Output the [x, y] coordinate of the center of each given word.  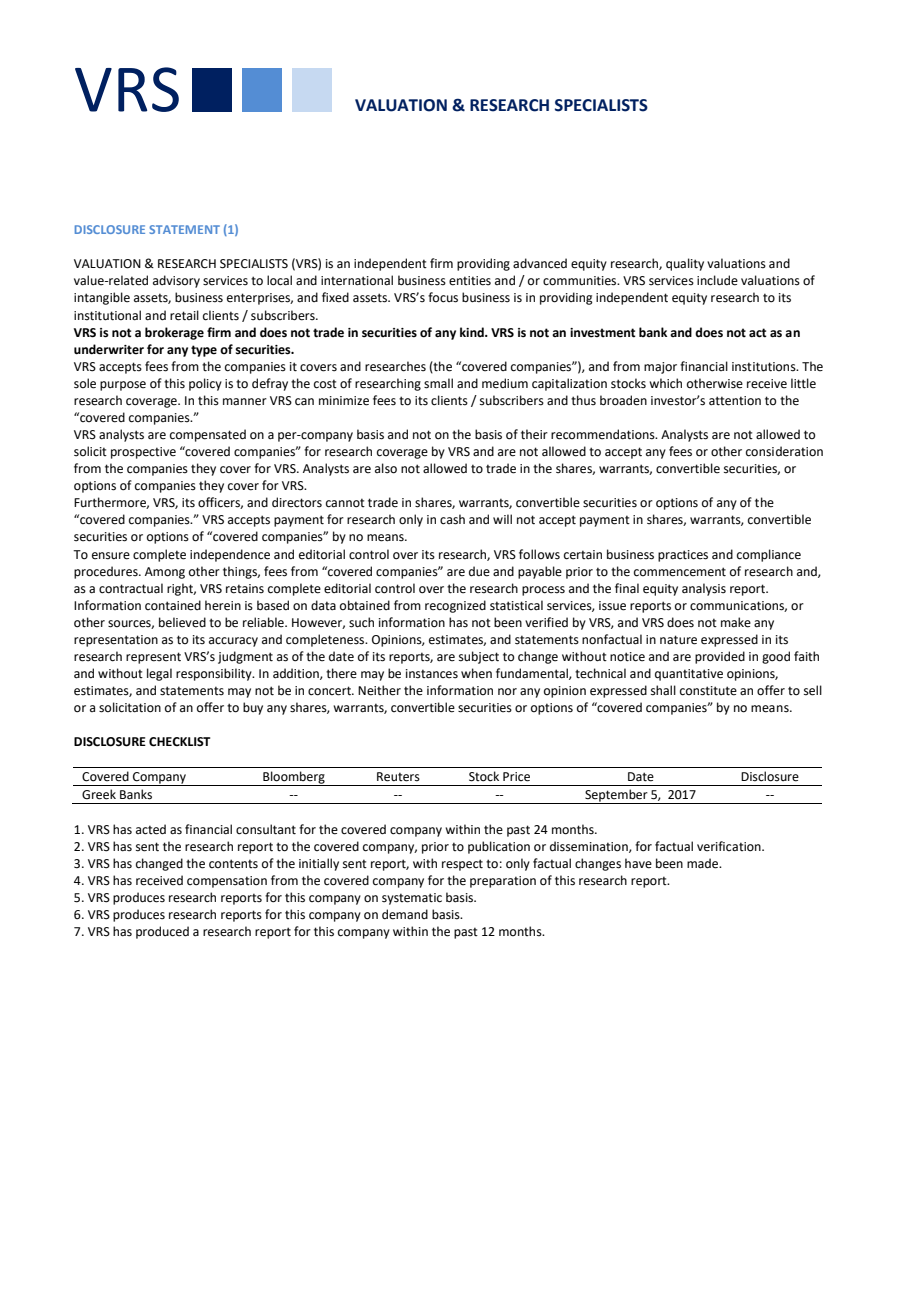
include [717, 280]
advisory [176, 281]
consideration [784, 451]
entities [470, 281]
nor [507, 691]
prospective [143, 453]
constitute [708, 691]
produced [162, 932]
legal [159, 674]
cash [452, 519]
